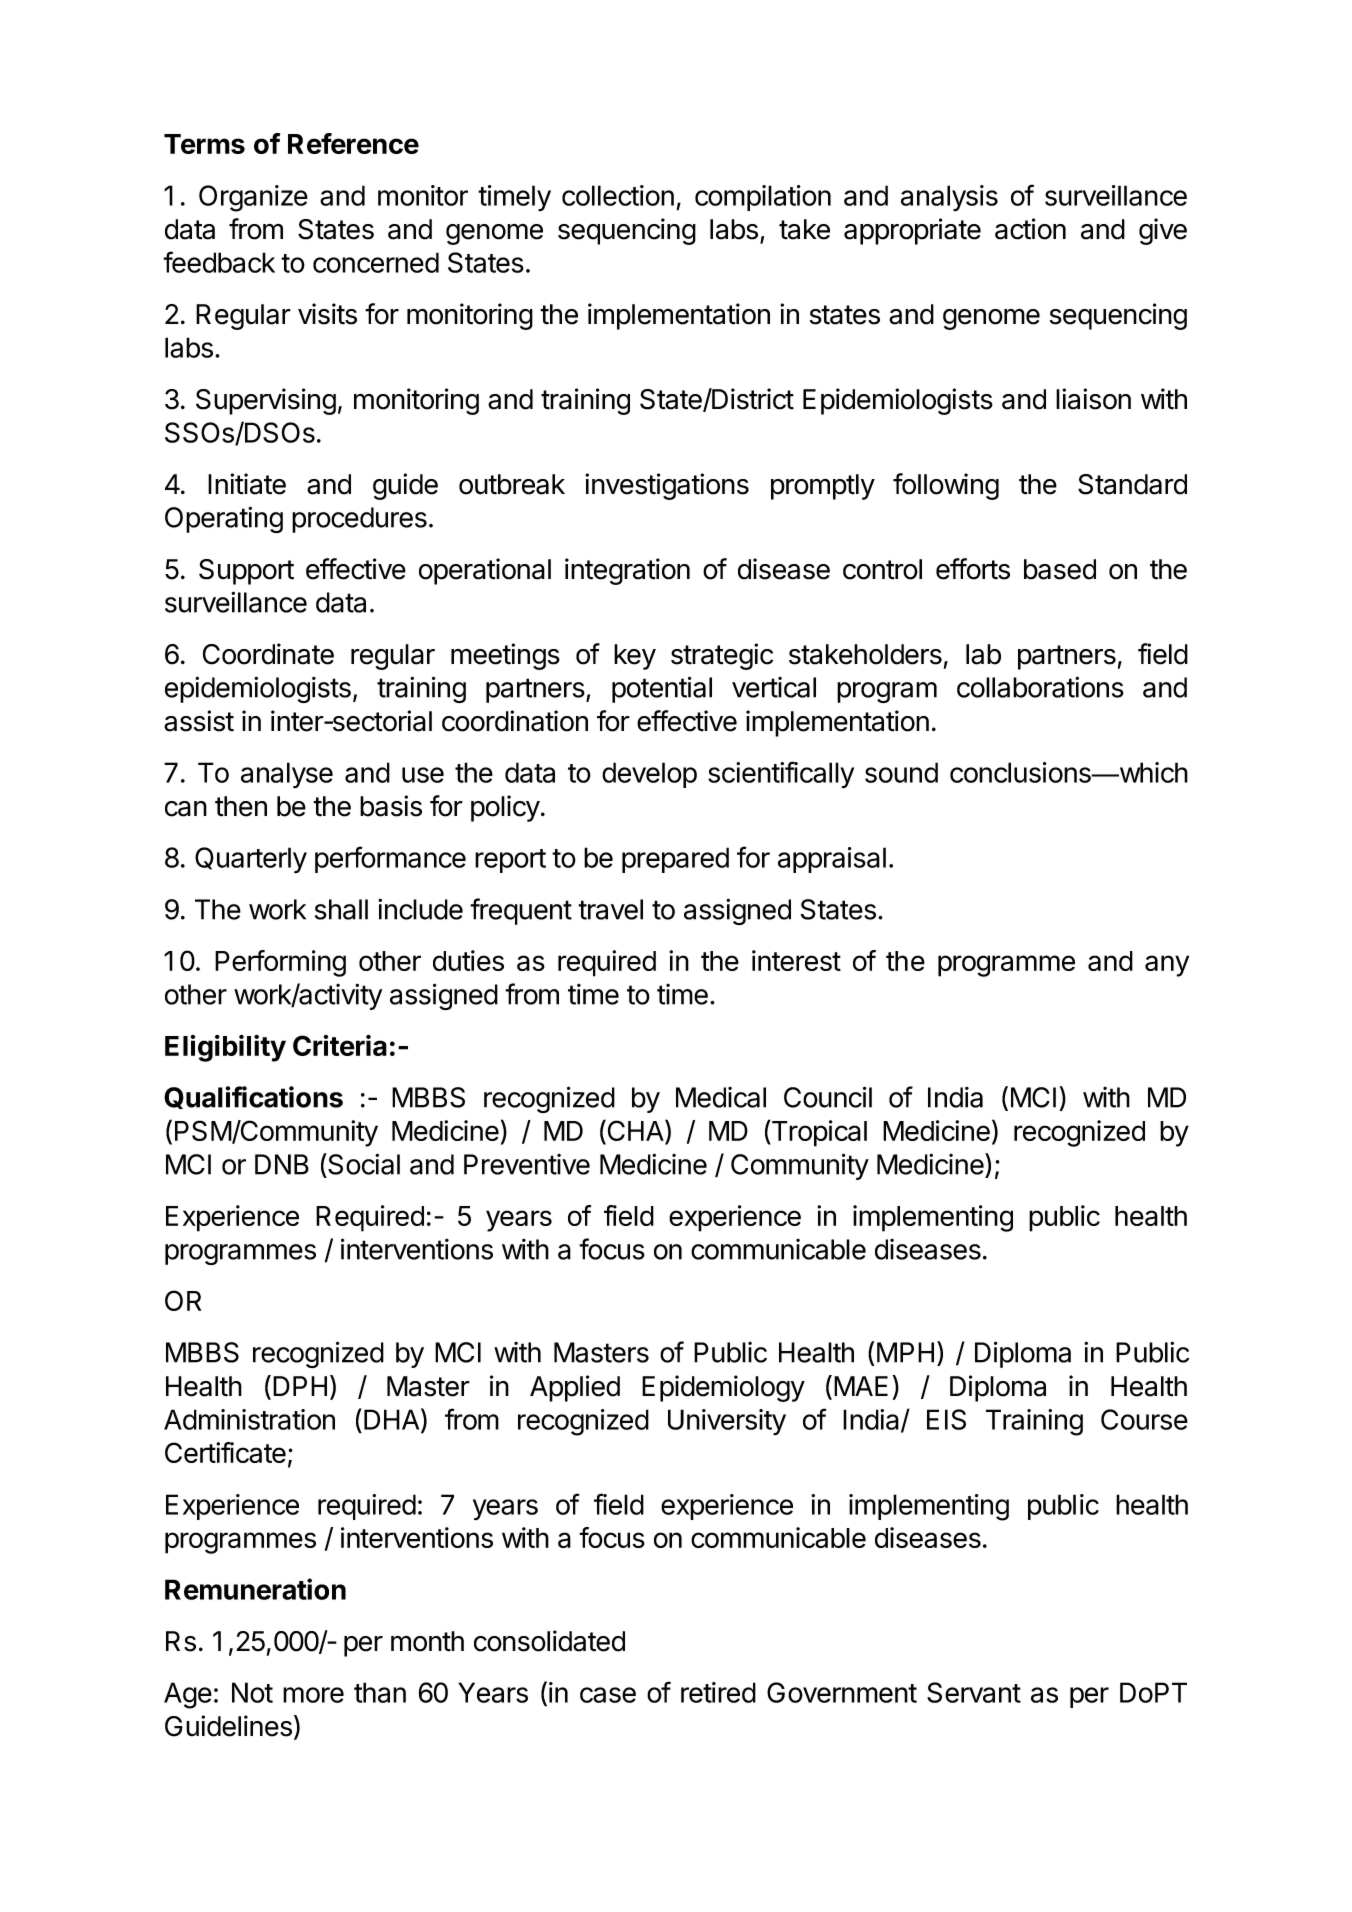 Image resolution: width=1352 pixels, height=1912 pixels. What do you see at coordinates (974, 1692) in the page?
I see `Servant` at bounding box center [974, 1692].
